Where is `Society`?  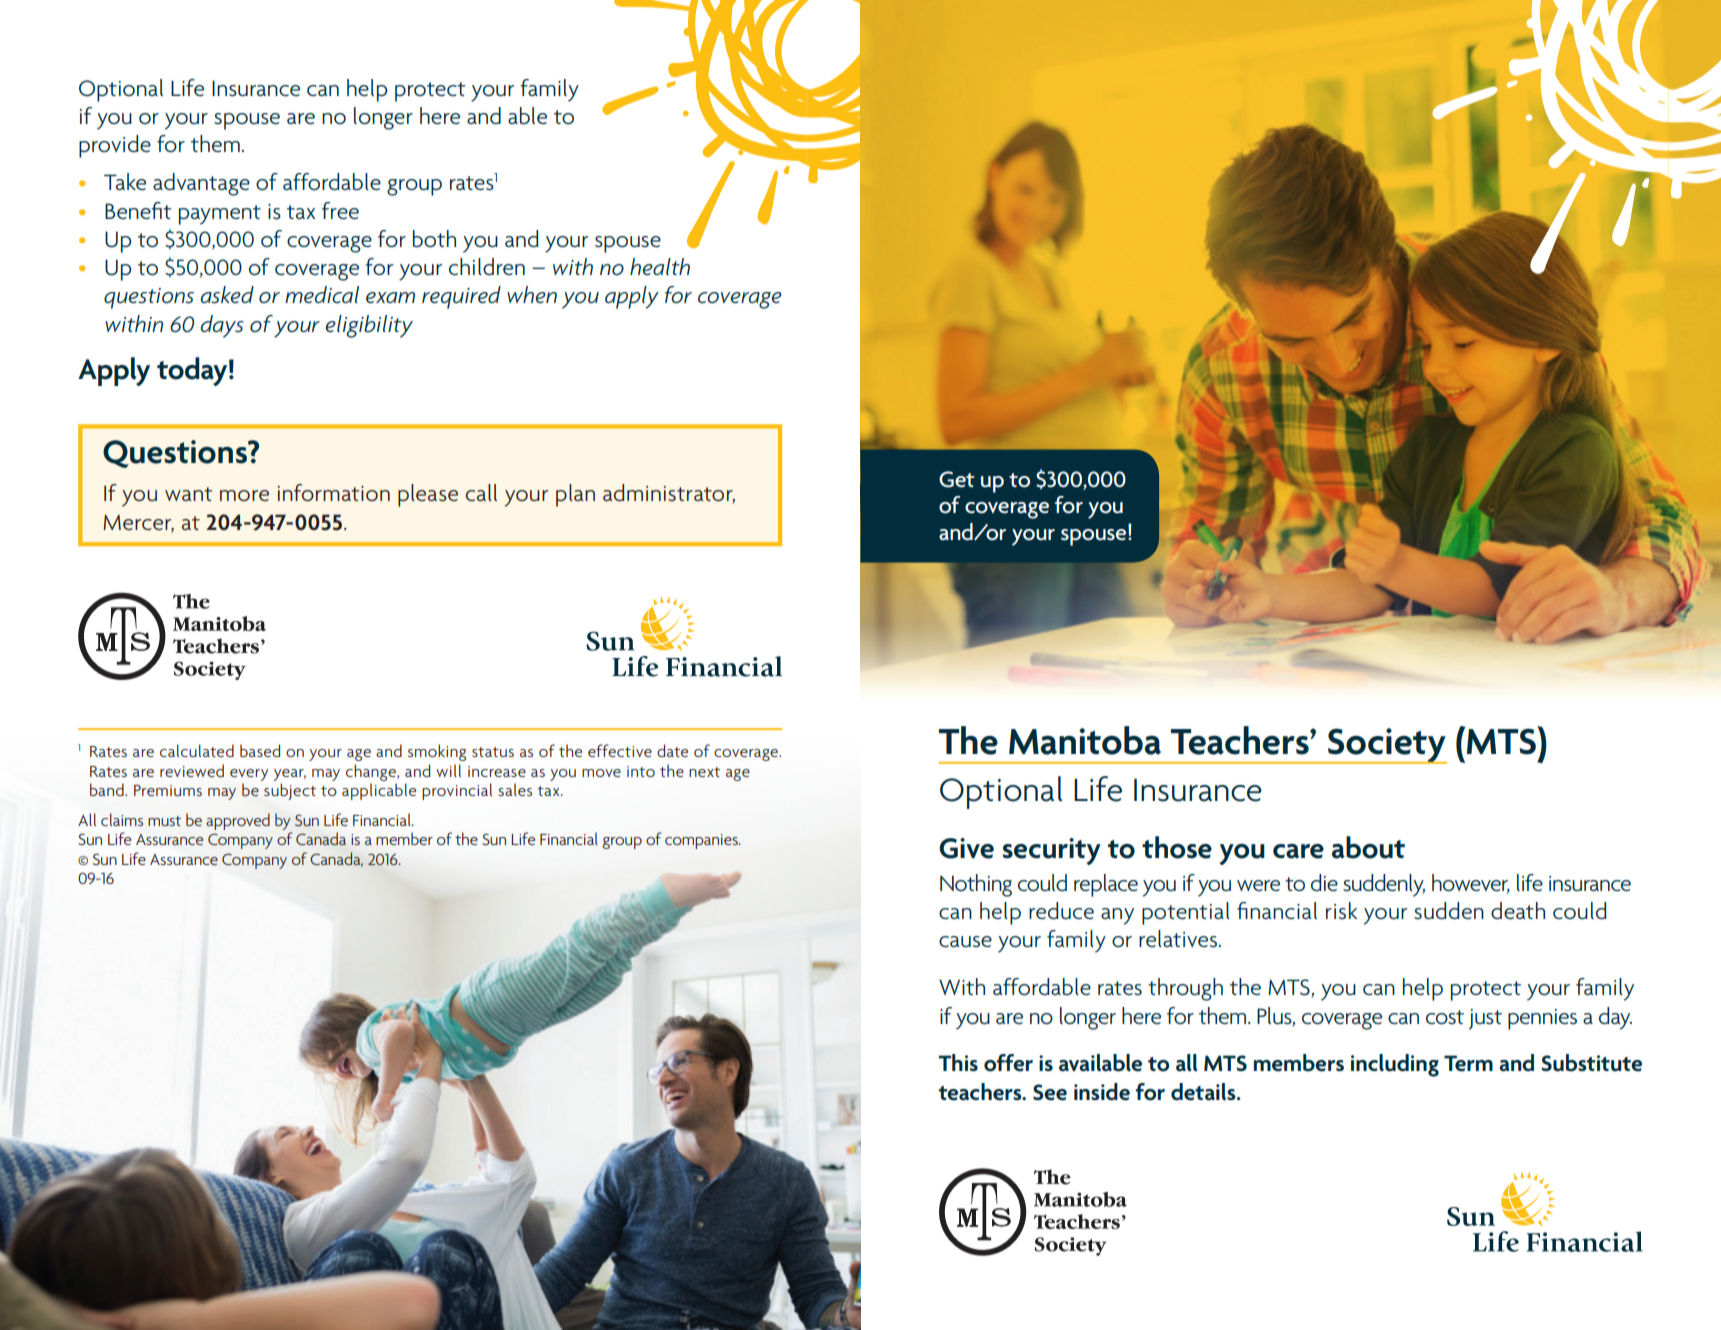 Society is located at coordinates (1386, 746).
